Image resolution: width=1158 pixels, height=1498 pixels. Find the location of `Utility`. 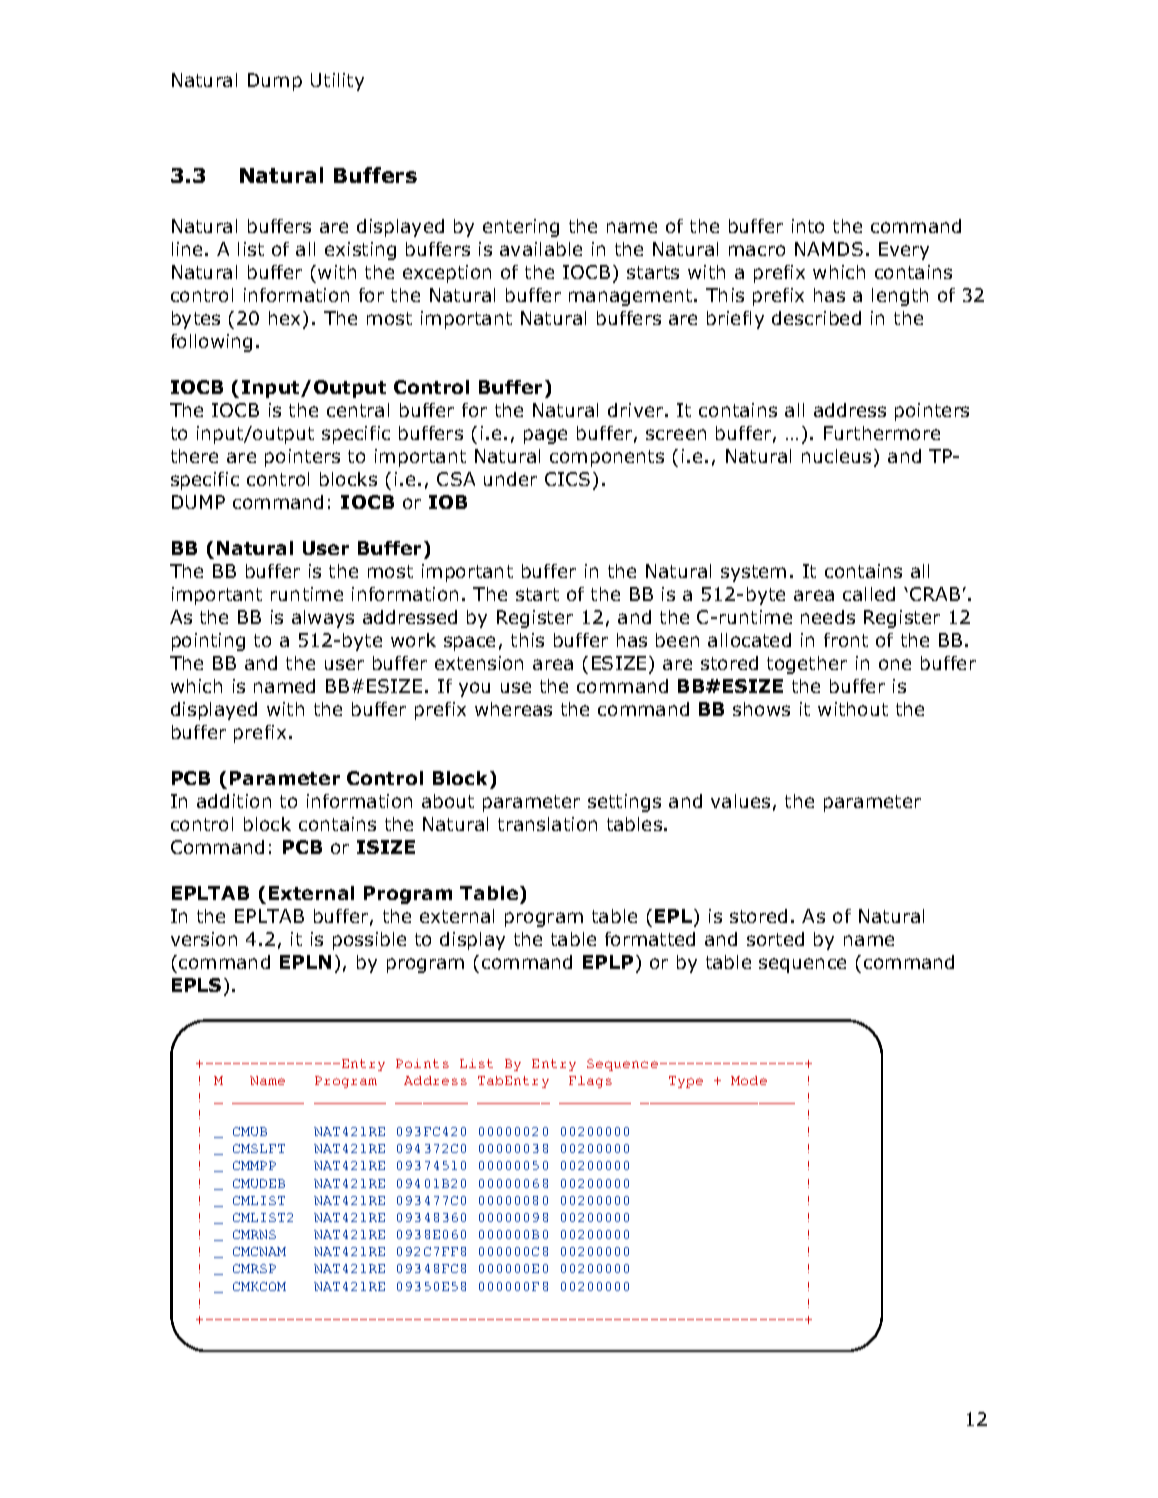

Utility is located at coordinates (337, 82).
